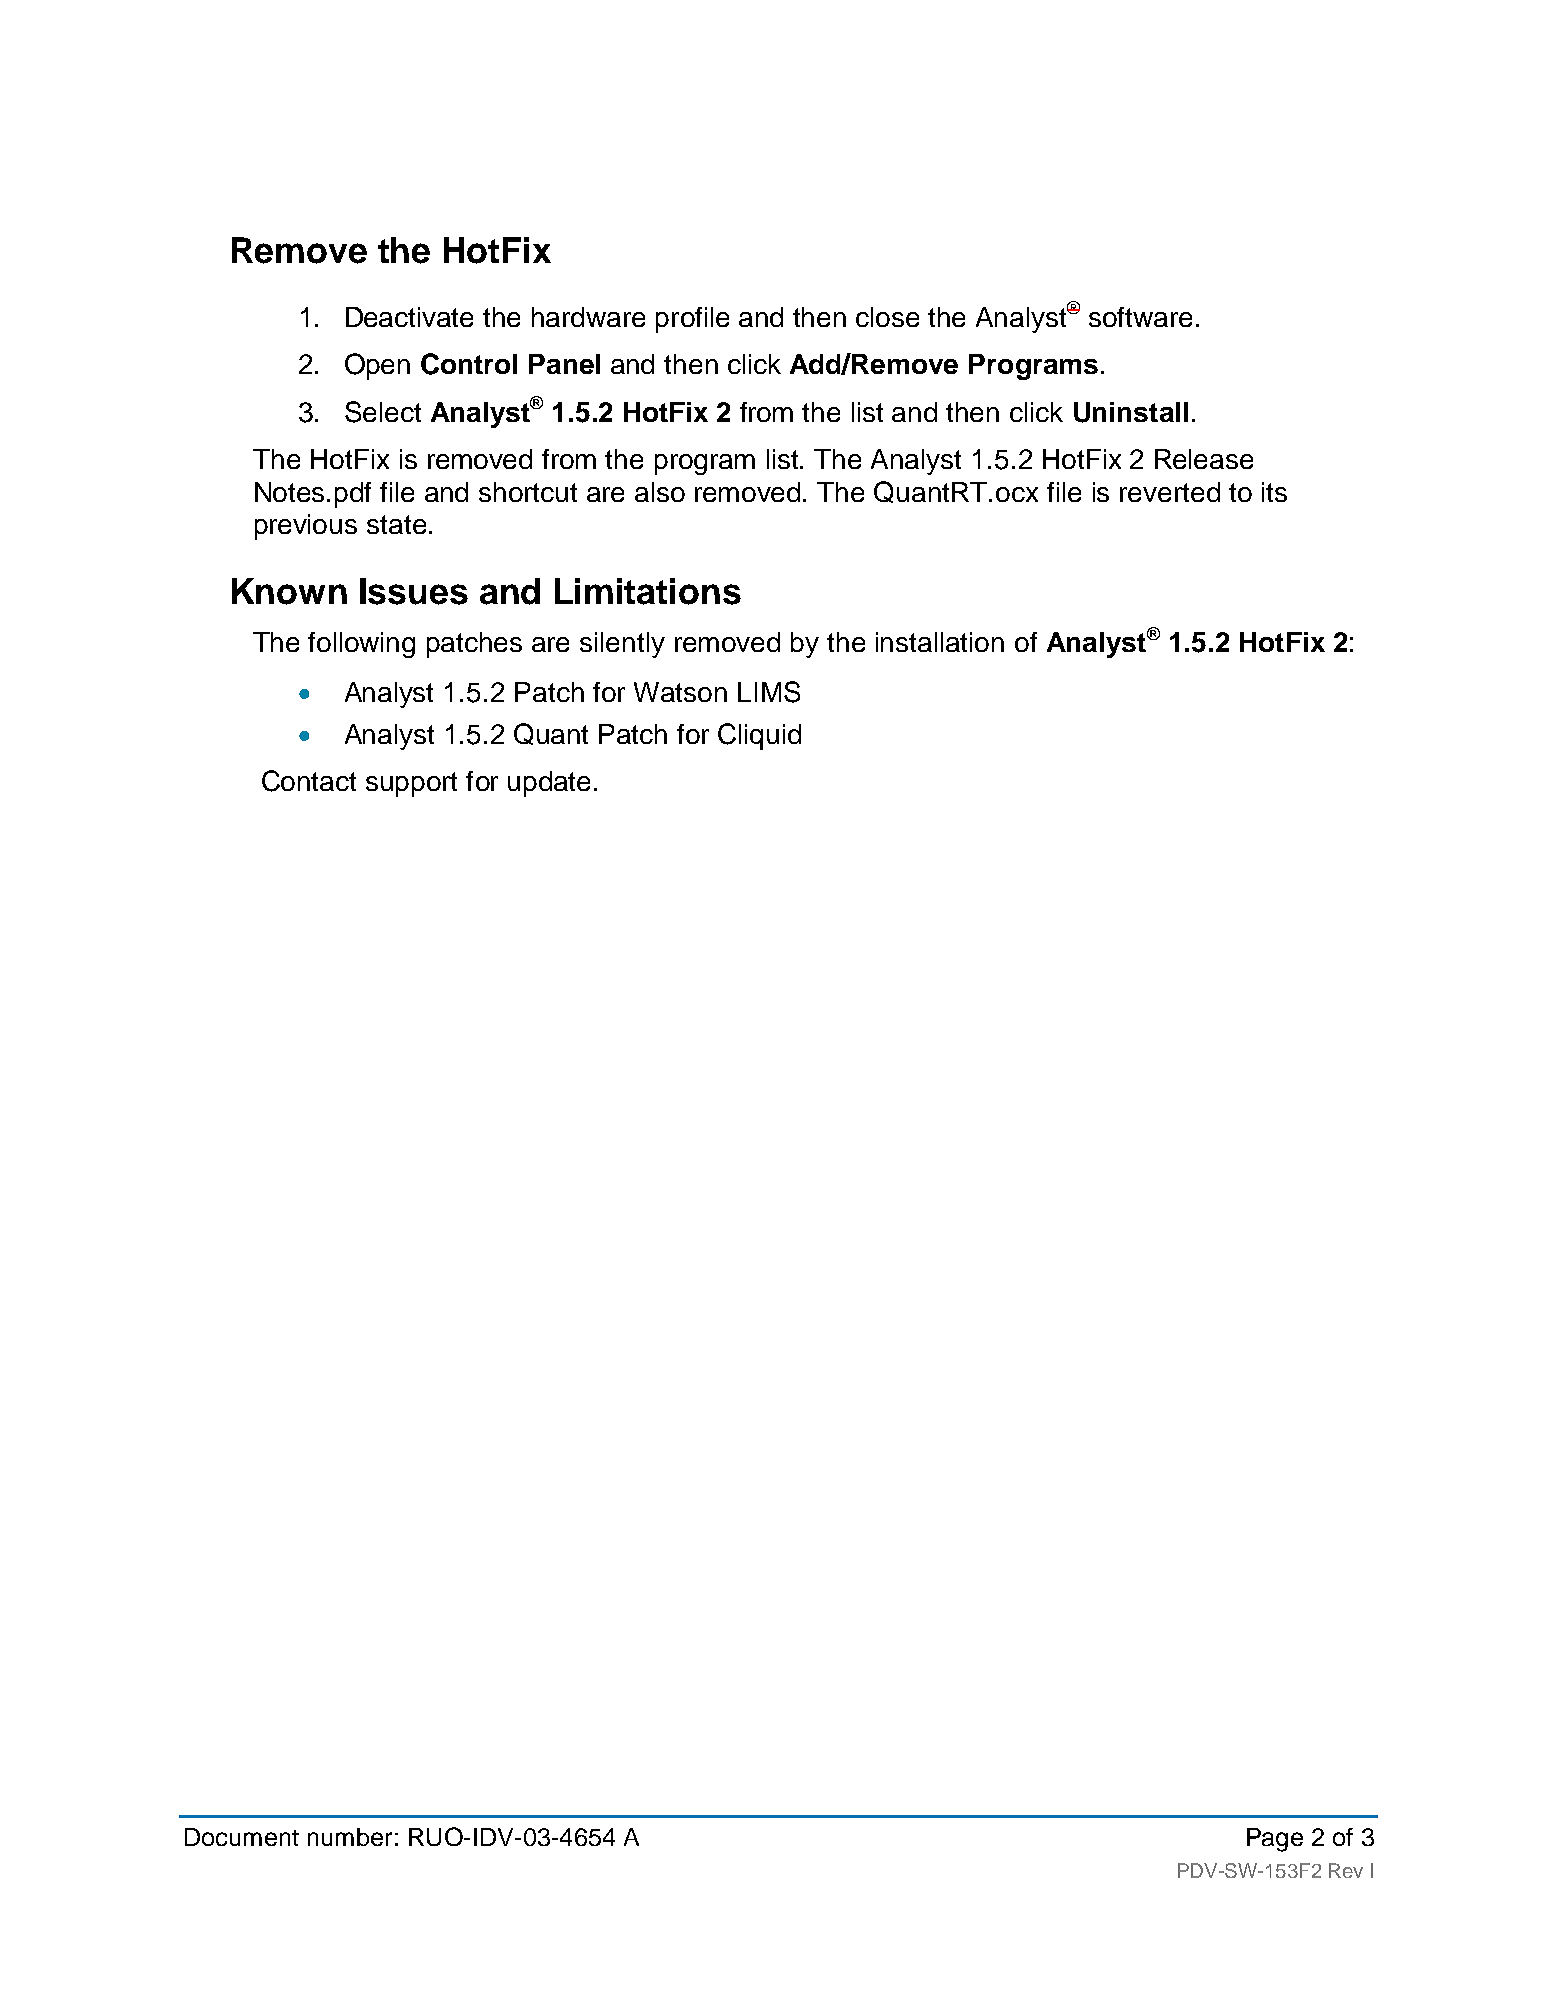 This document has height=2016, width=1558. I want to click on number, so click(350, 1837).
